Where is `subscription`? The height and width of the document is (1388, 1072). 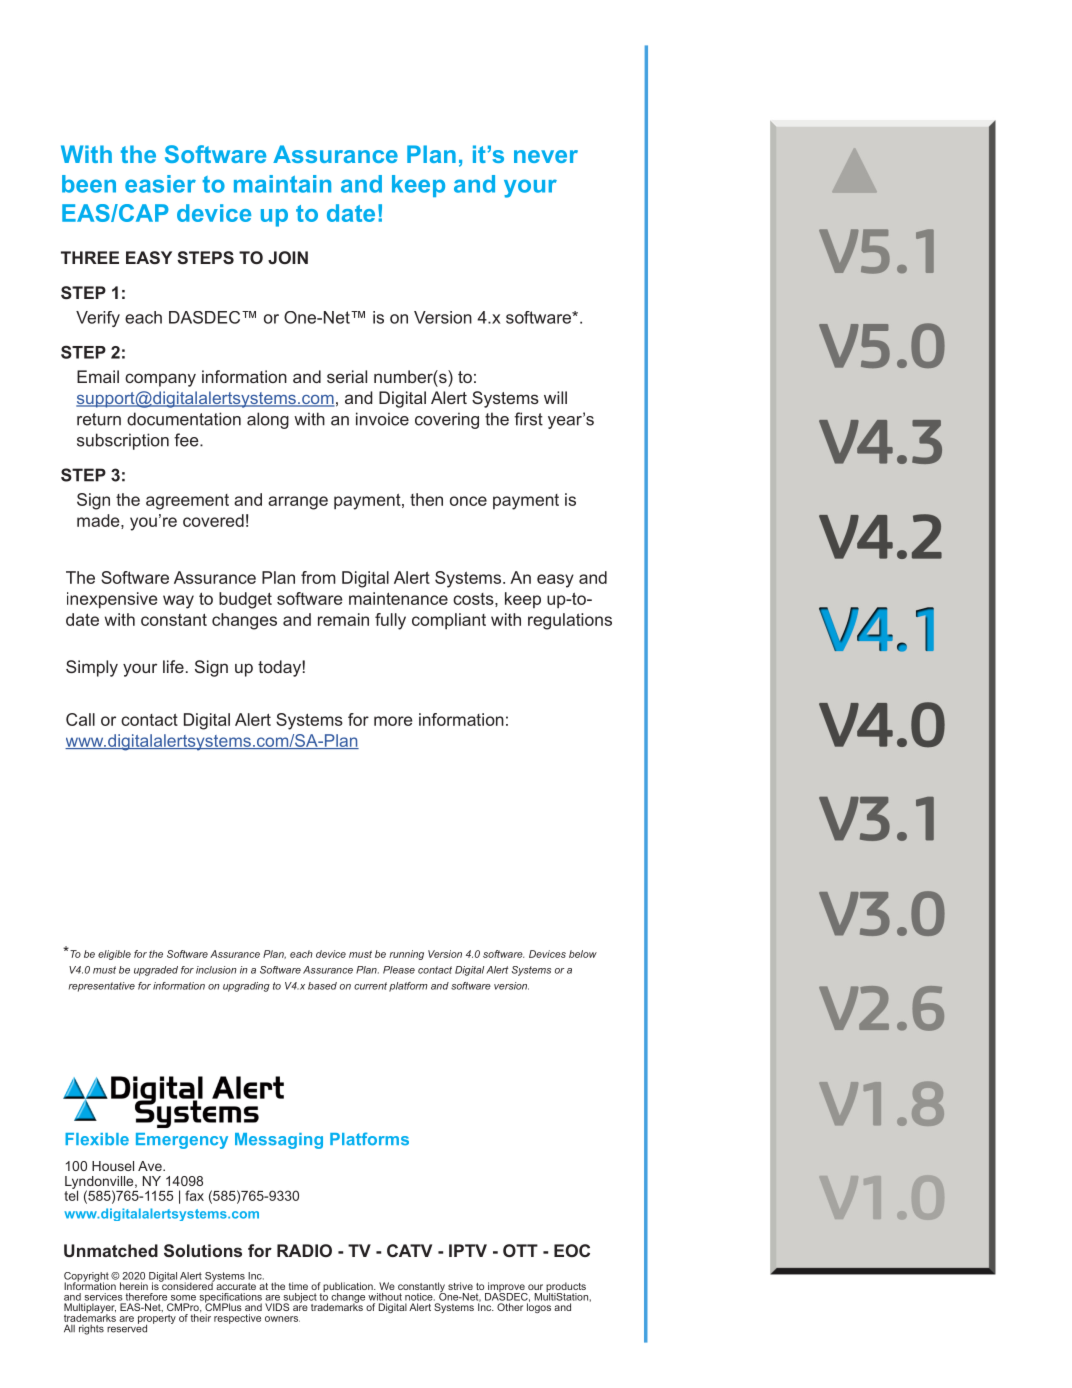 subscription is located at coordinates (123, 441).
